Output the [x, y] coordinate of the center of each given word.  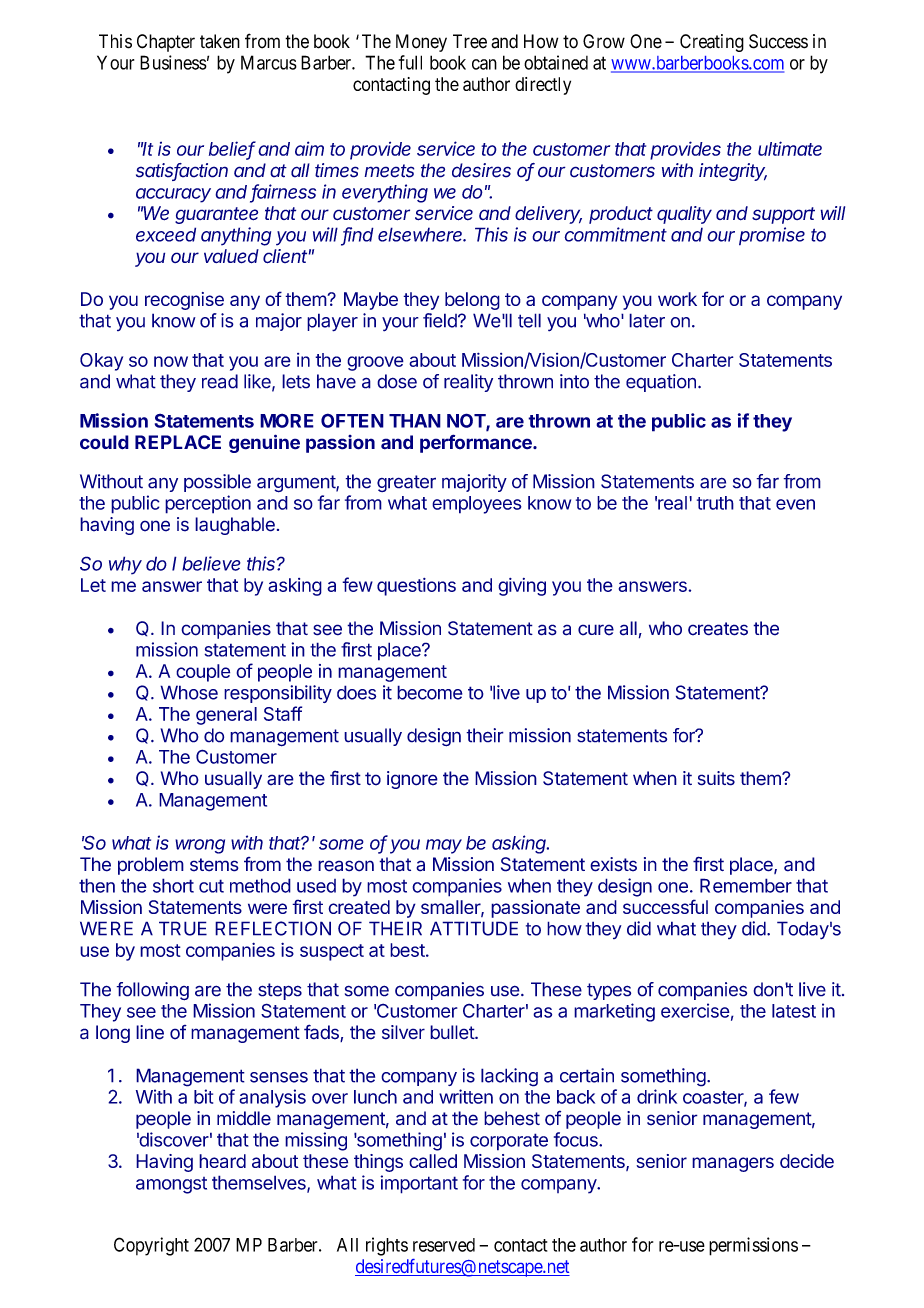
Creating [712, 43]
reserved [444, 1245]
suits [716, 778]
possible [217, 483]
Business [173, 62]
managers [733, 1164]
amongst [171, 1185]
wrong [200, 846]
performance [477, 443]
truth [715, 503]
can [484, 64]
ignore [412, 780]
